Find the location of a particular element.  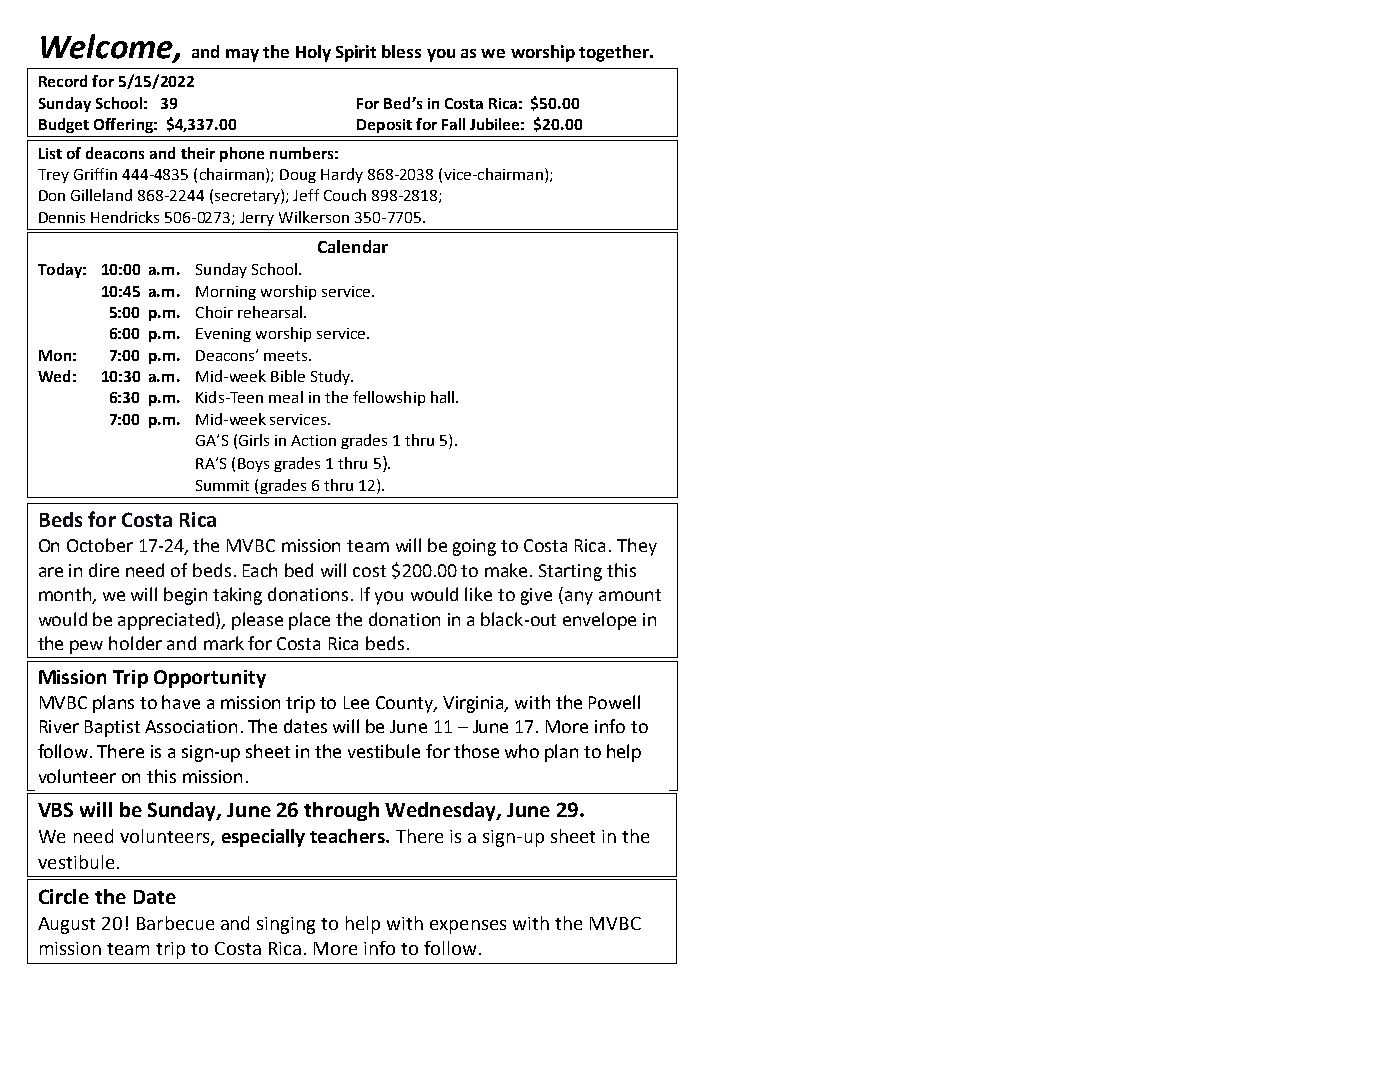

Spirit is located at coordinates (356, 53).
